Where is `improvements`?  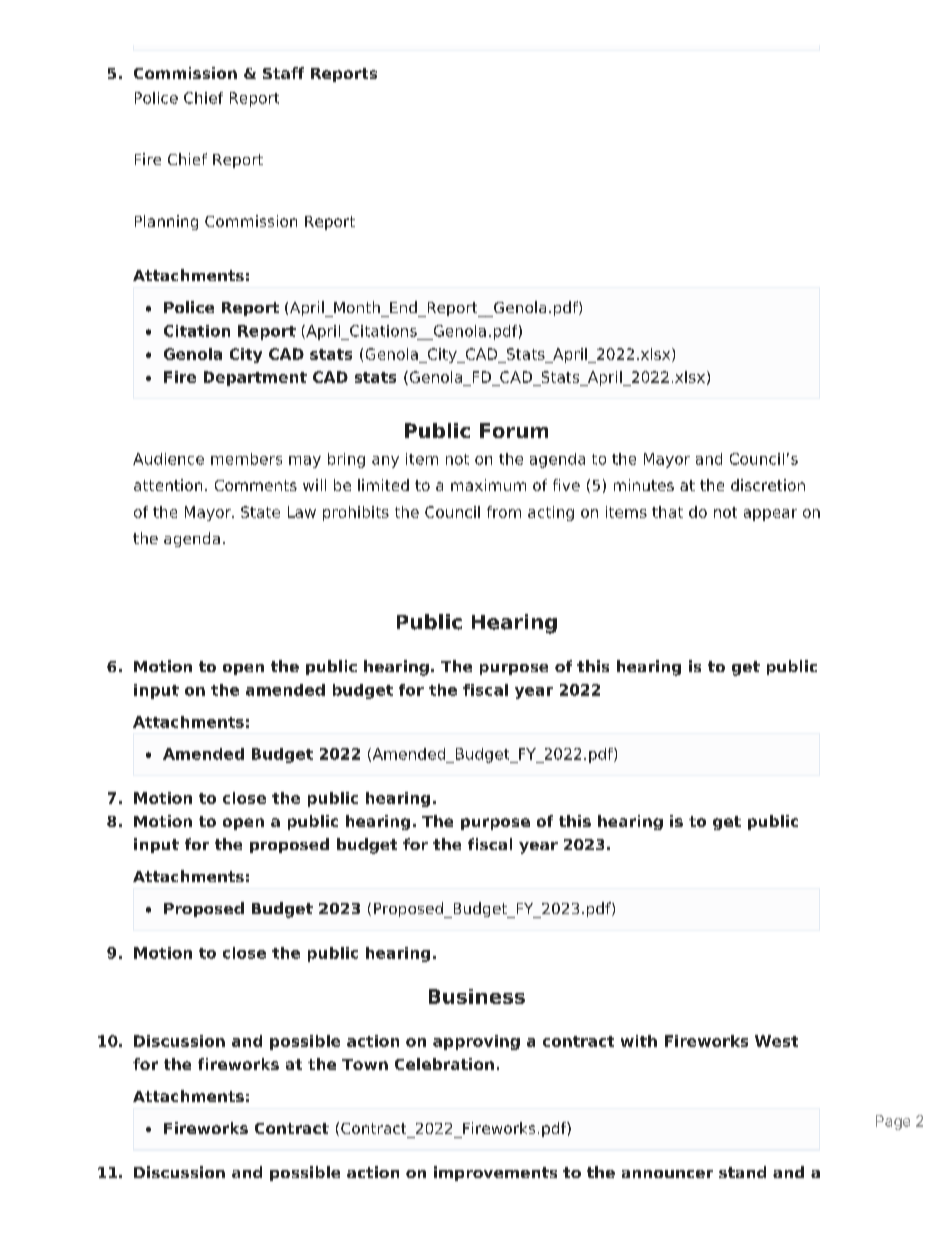 improvements is located at coordinates (495, 1173).
